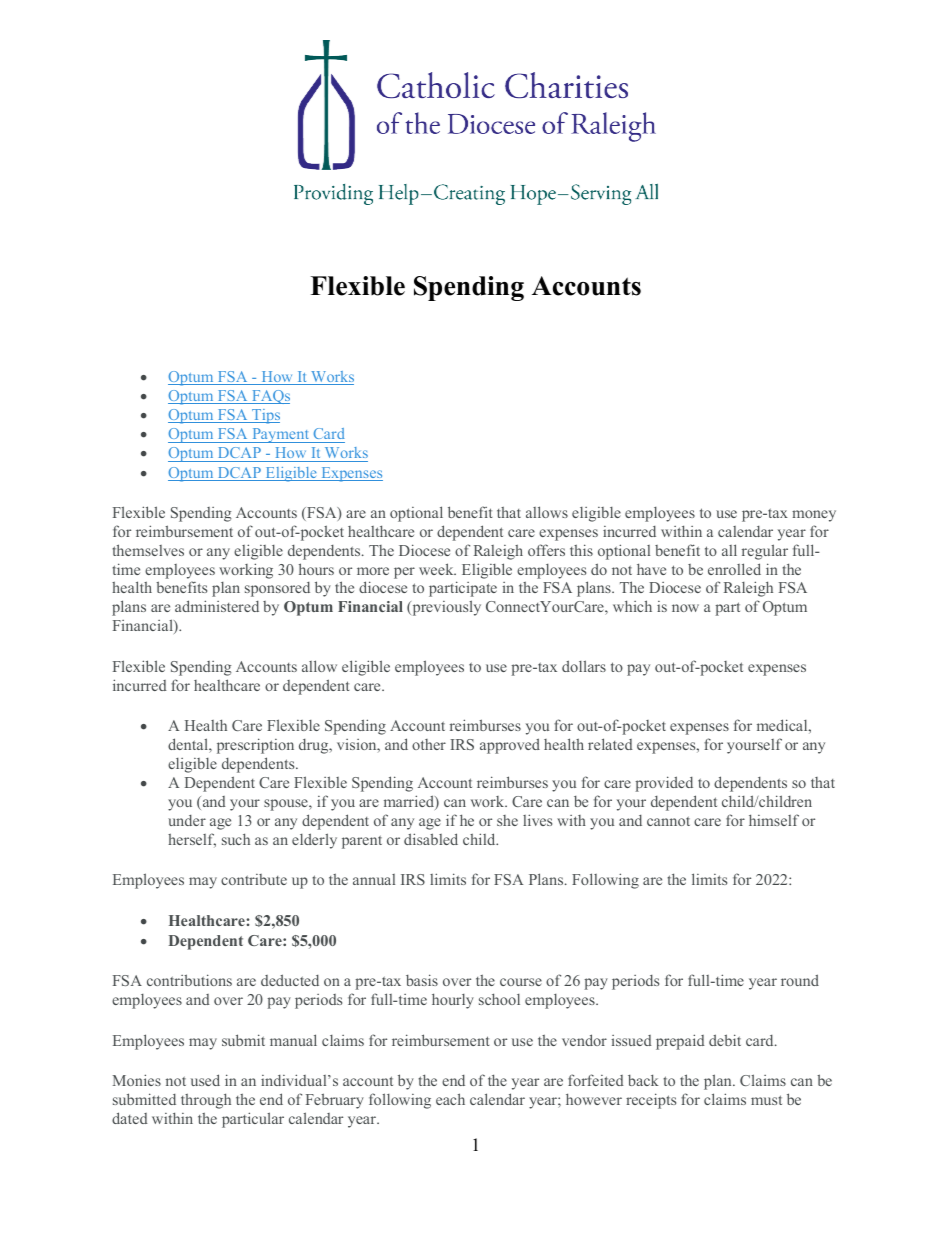 This screenshot has width=952, height=1233. Describe the element at coordinates (774, 820) in the screenshot. I see `himself` at that location.
